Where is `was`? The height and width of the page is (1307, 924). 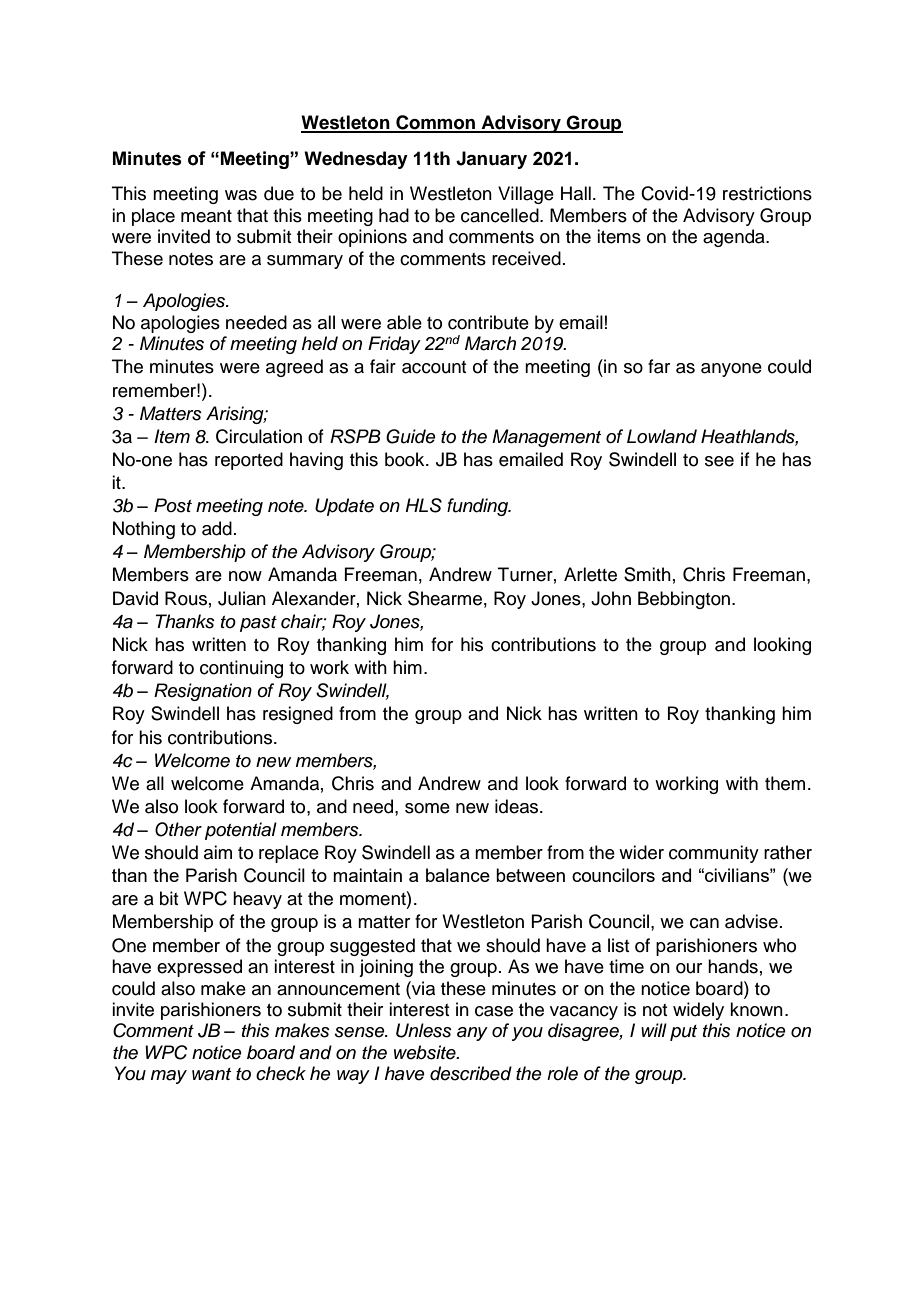 was is located at coordinates (241, 195).
